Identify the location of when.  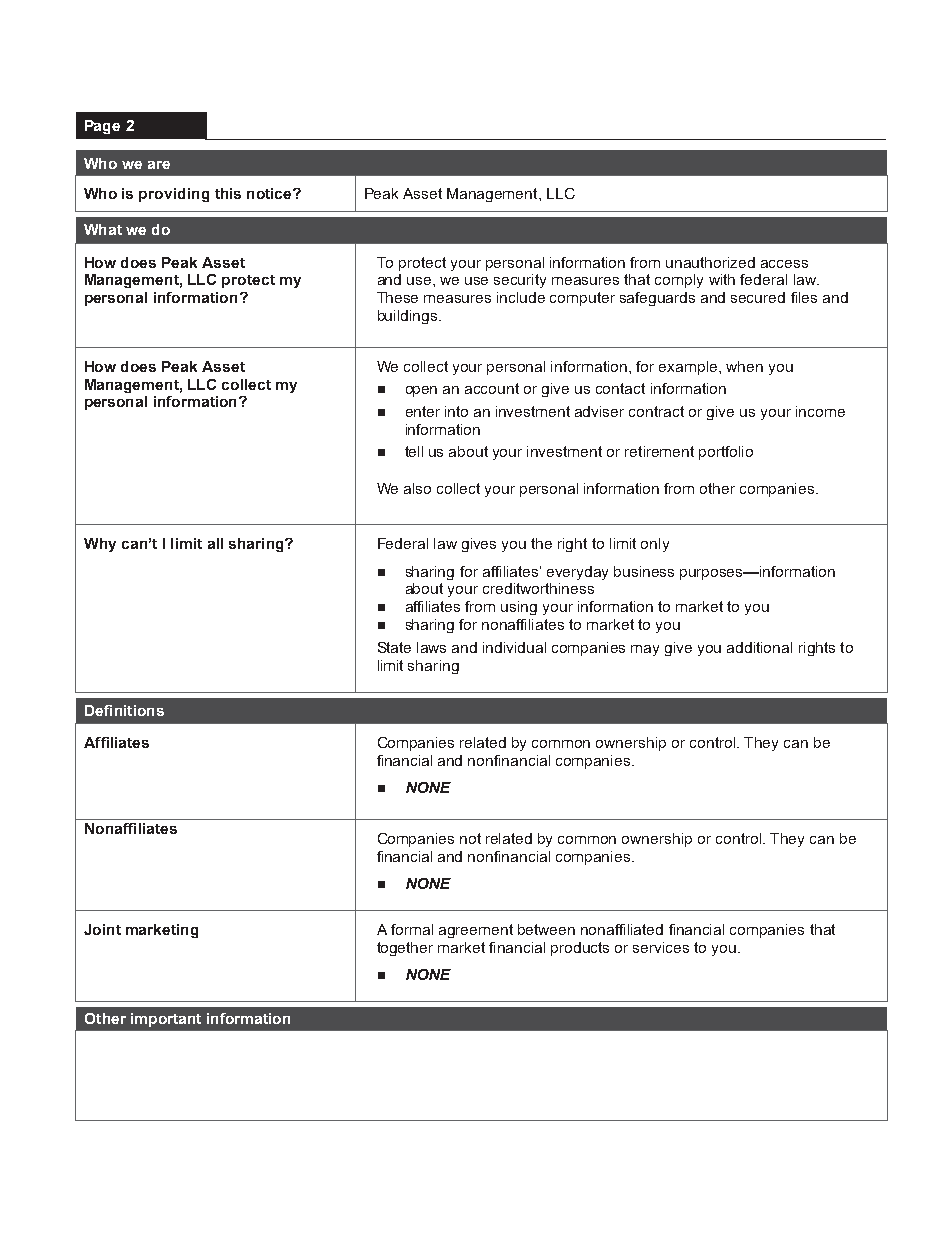
(744, 366).
